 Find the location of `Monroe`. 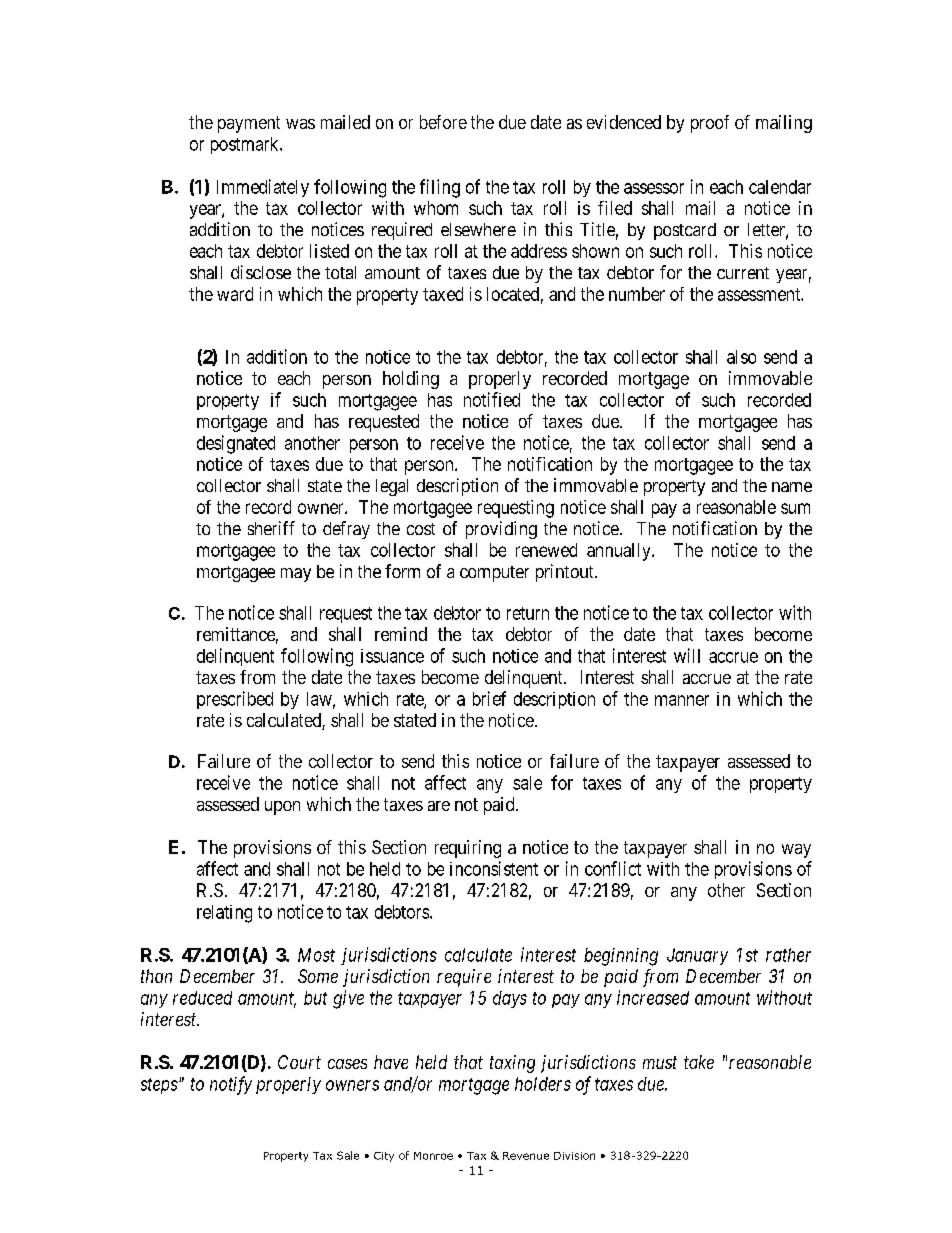

Monroe is located at coordinates (433, 1156).
